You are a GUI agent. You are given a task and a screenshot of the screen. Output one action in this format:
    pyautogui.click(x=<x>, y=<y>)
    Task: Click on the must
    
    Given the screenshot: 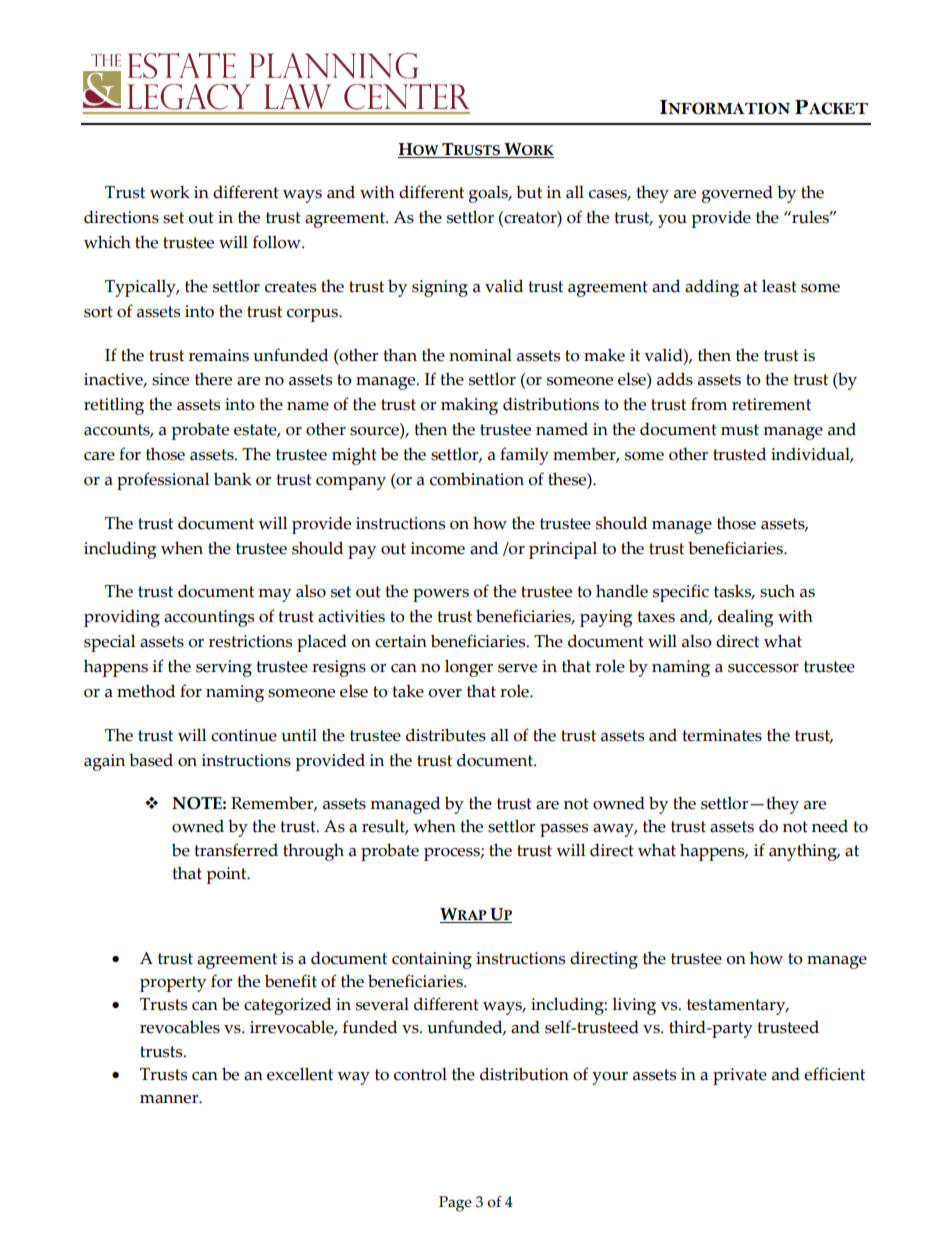 What is the action you would take?
    pyautogui.click(x=740, y=430)
